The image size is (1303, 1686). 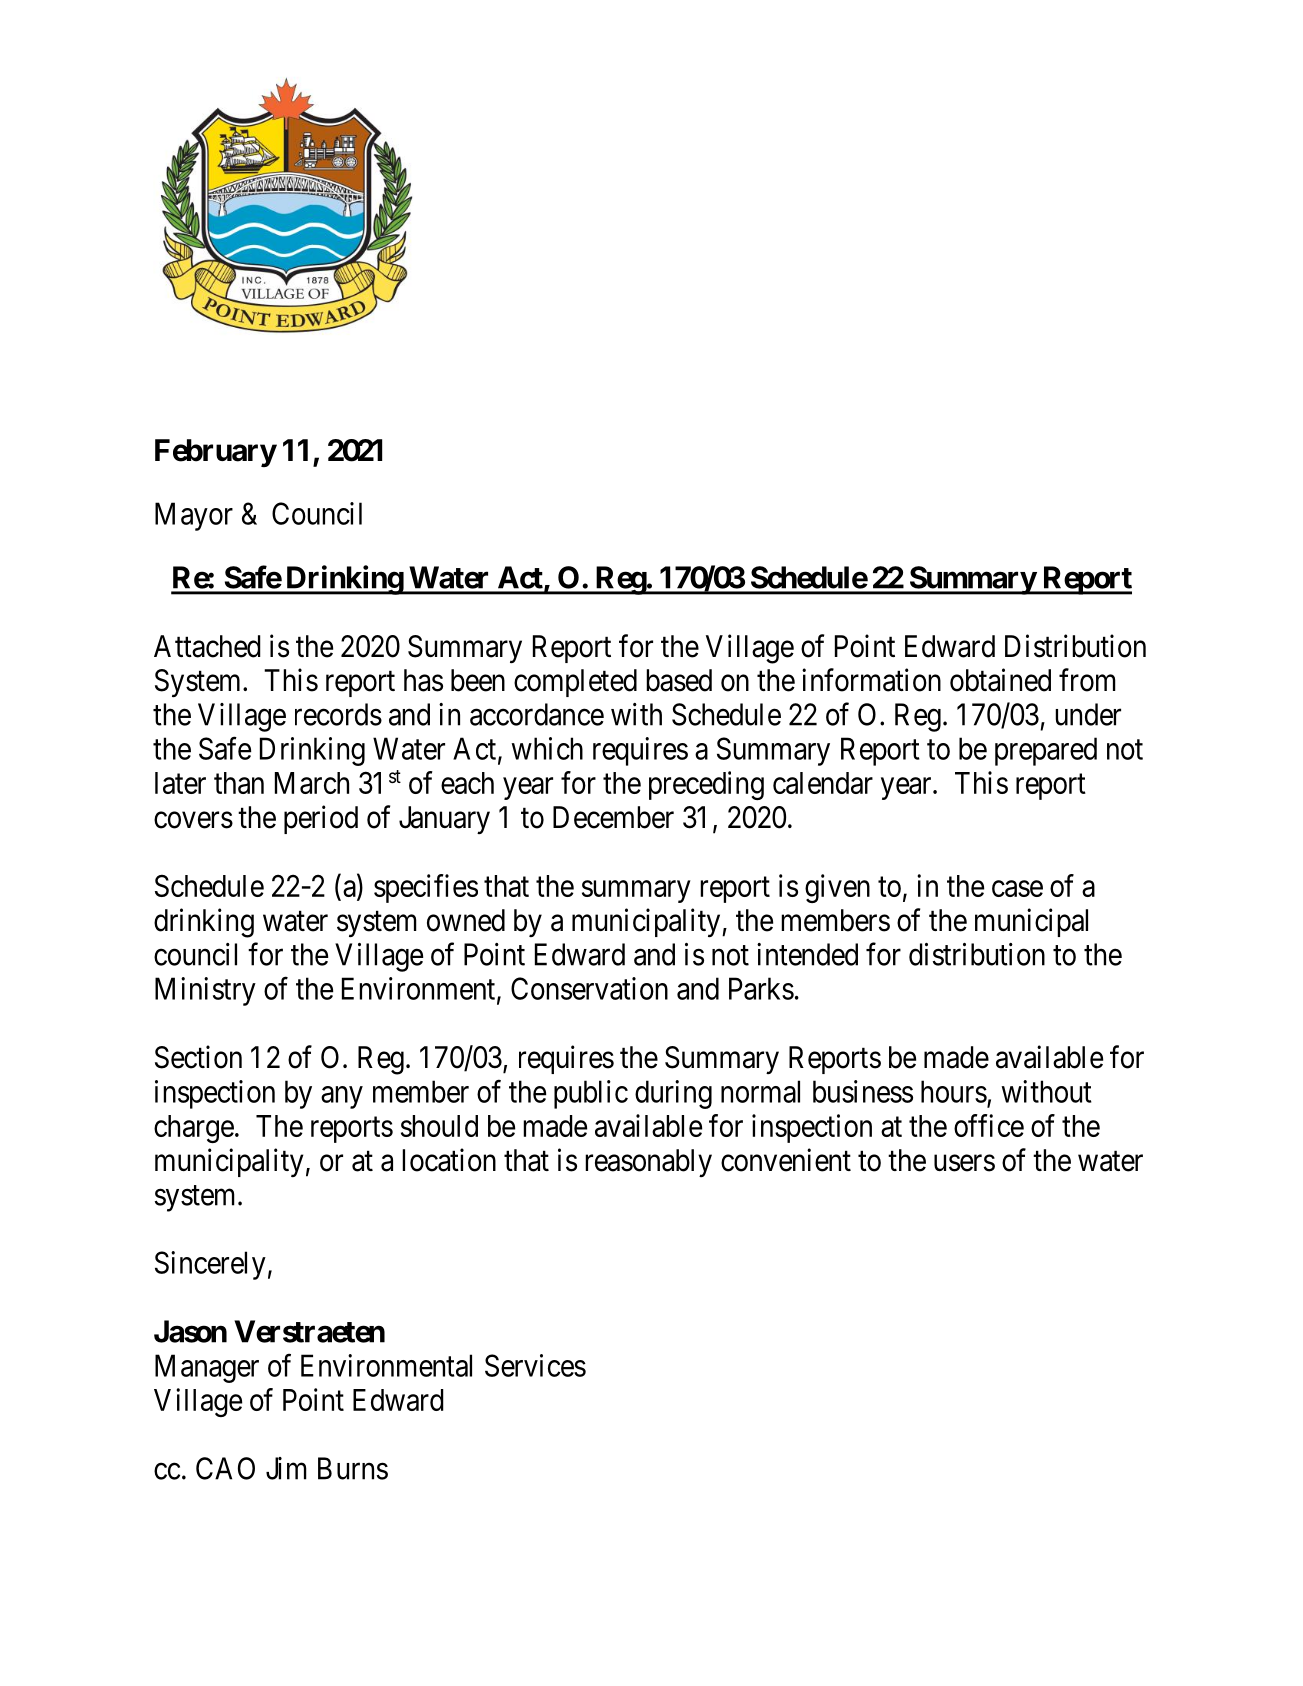 What do you see at coordinates (589, 988) in the screenshot?
I see `Conservation` at bounding box center [589, 988].
